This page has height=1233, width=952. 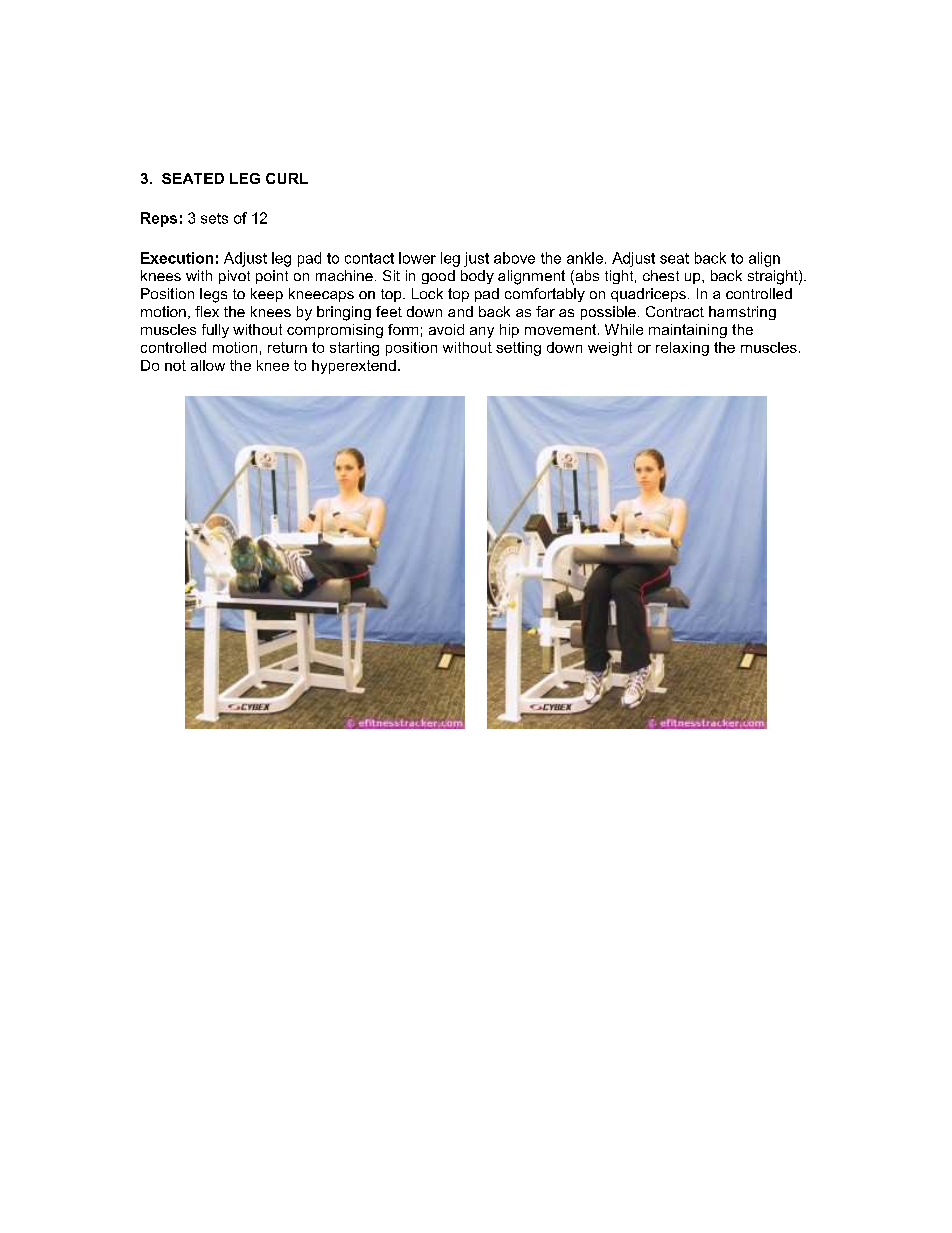 I want to click on Lock, so click(x=427, y=293).
